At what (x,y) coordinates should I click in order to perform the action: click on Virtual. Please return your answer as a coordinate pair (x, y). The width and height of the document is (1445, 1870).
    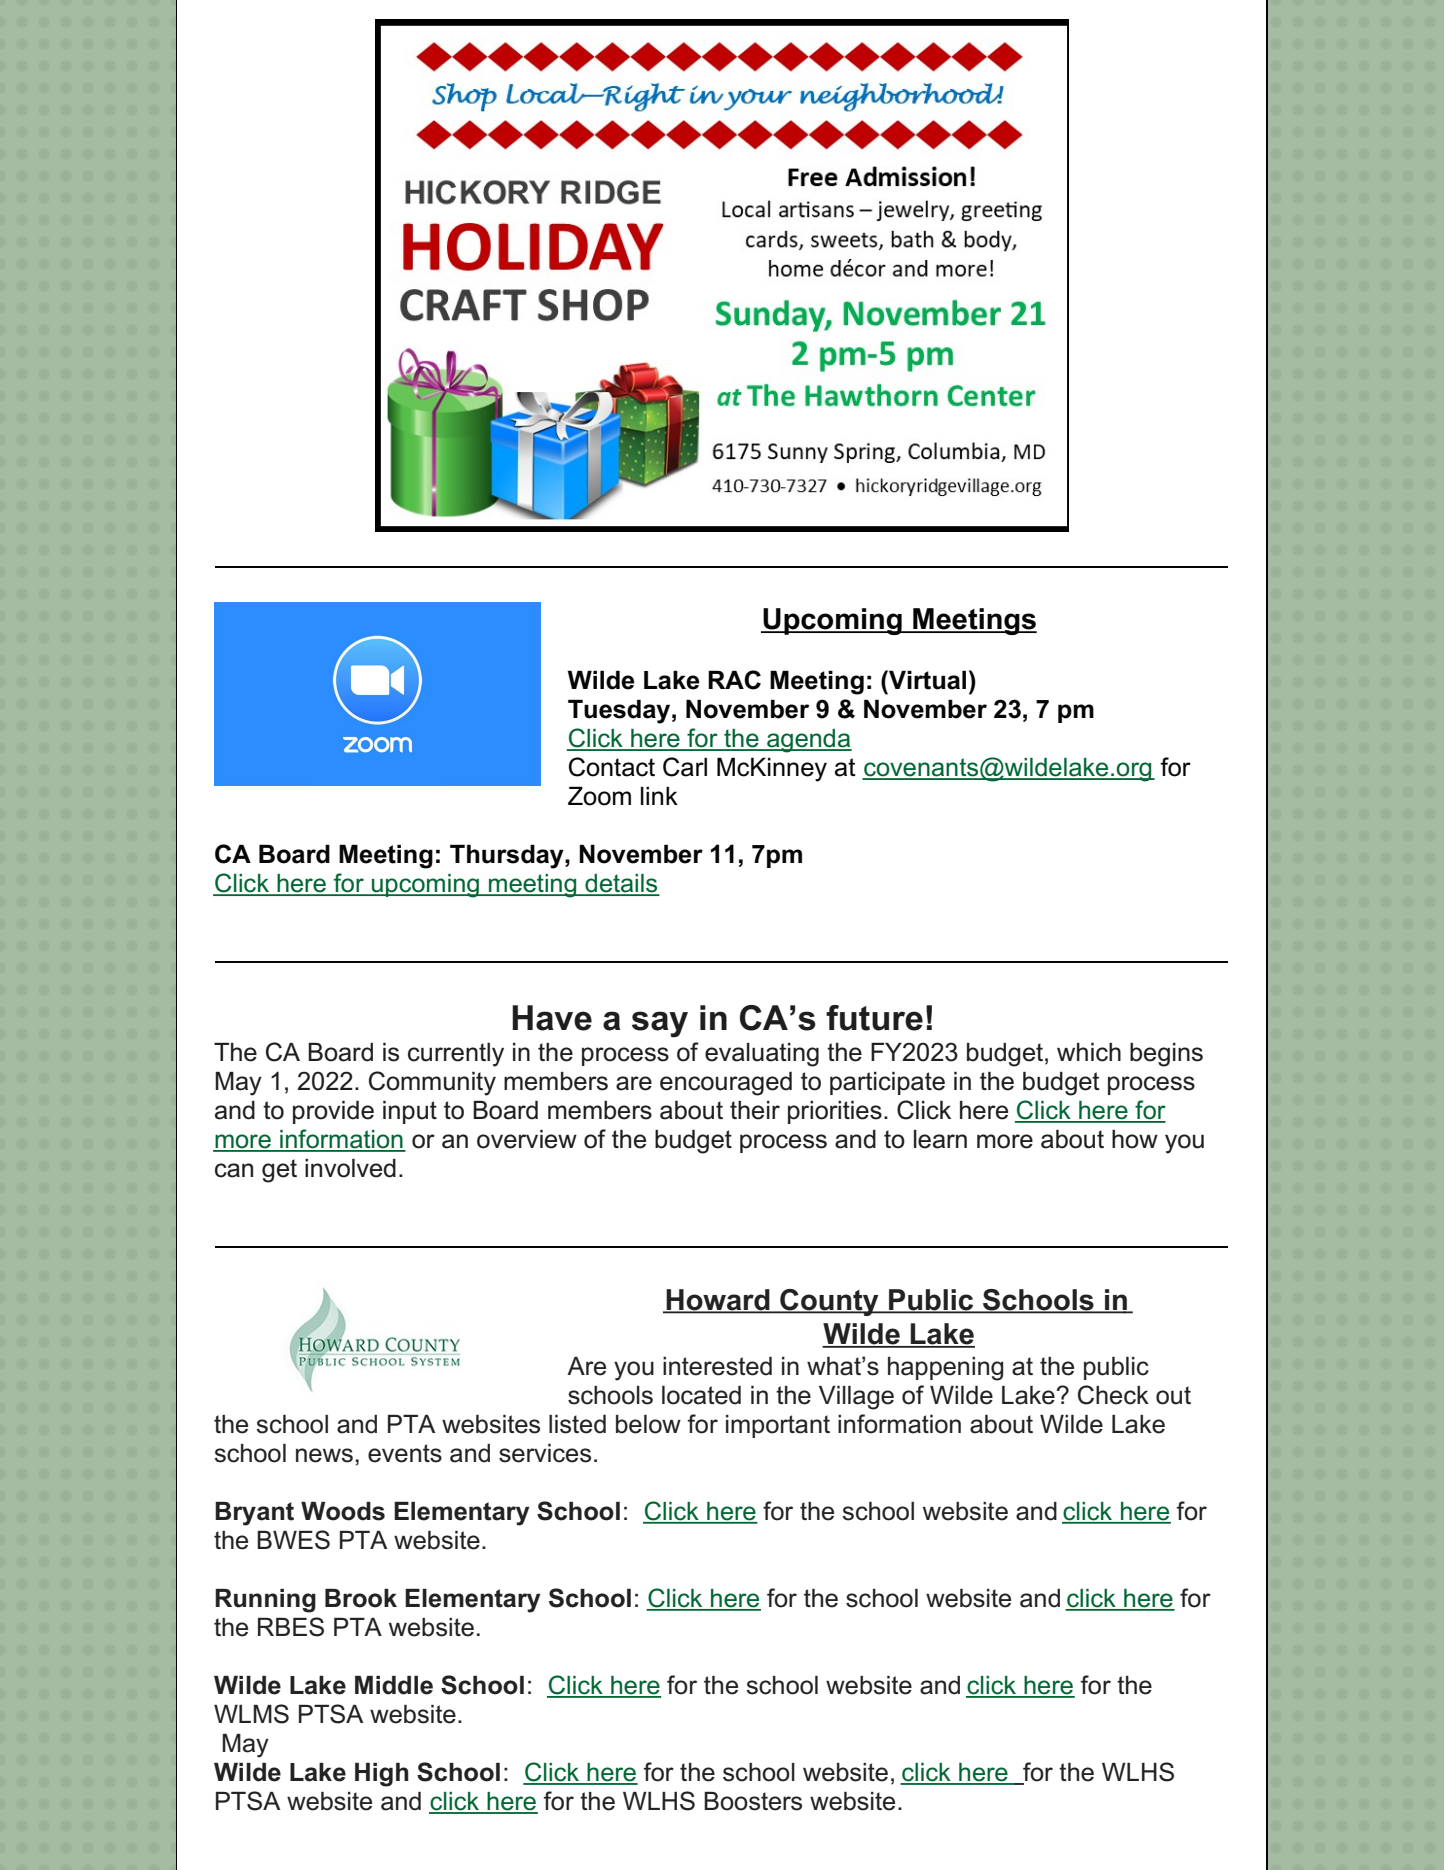
    Looking at the image, I should click on (926, 680).
